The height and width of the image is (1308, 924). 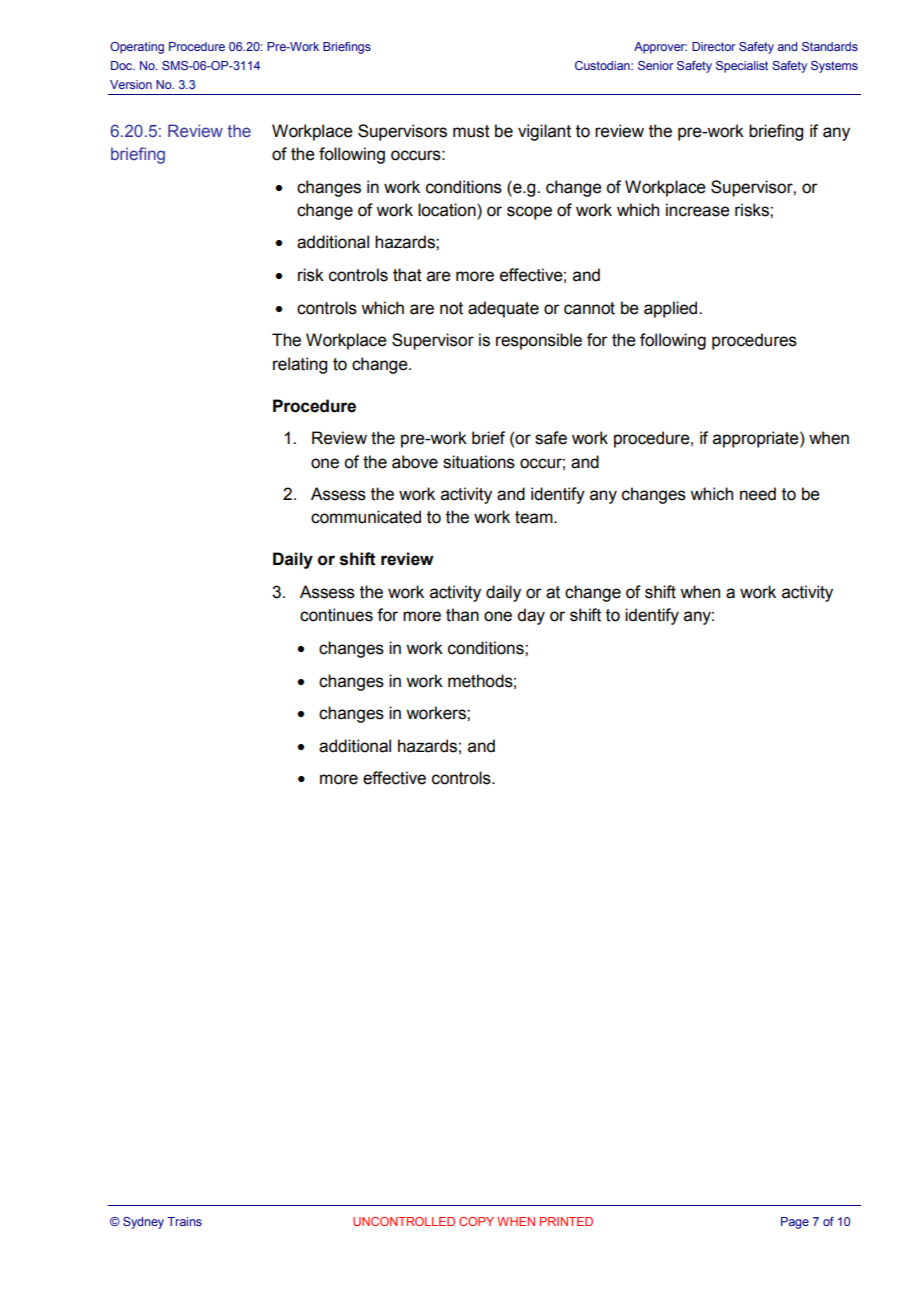 What do you see at coordinates (758, 494) in the image?
I see `need` at bounding box center [758, 494].
